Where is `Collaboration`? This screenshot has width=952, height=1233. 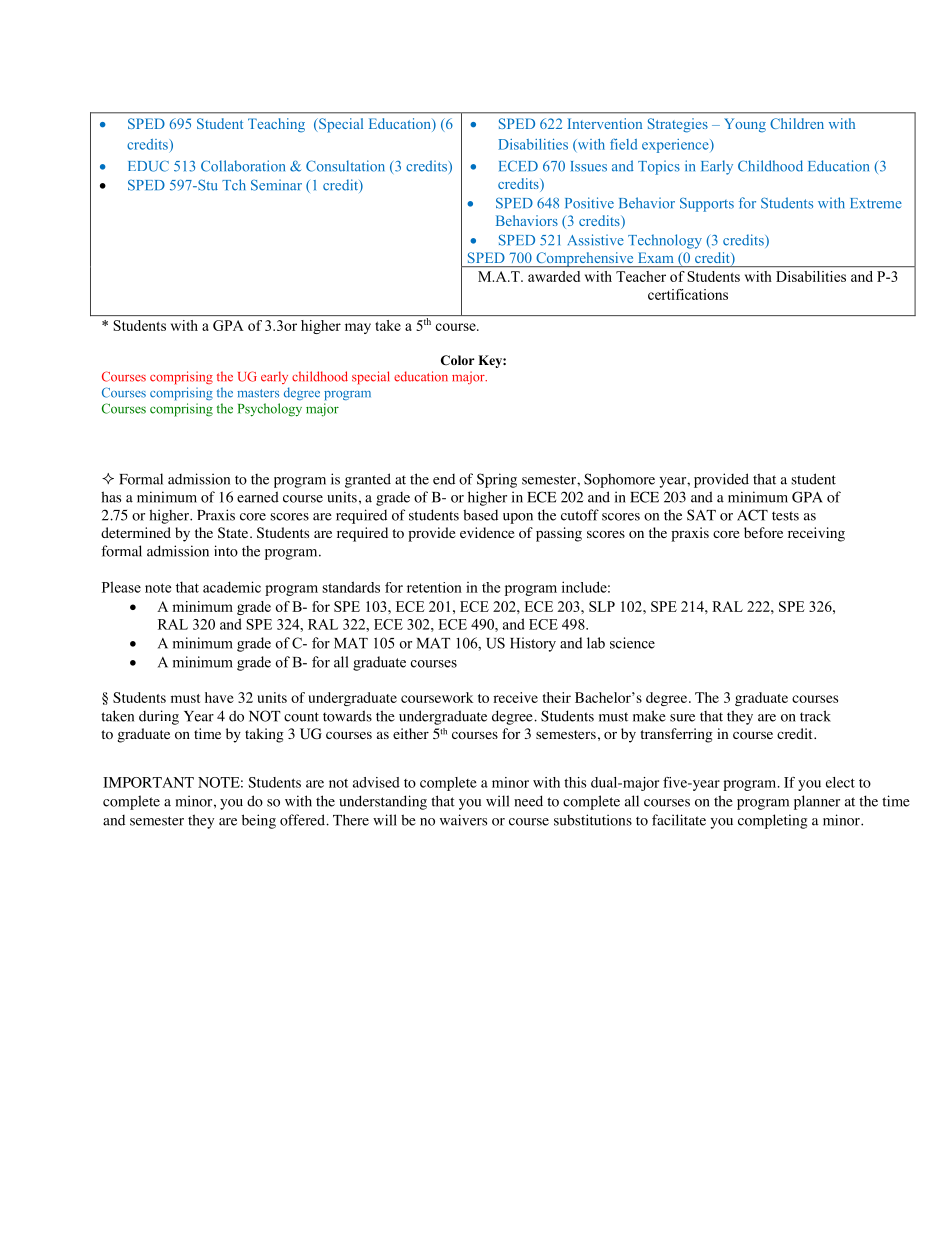 Collaboration is located at coordinates (243, 166).
